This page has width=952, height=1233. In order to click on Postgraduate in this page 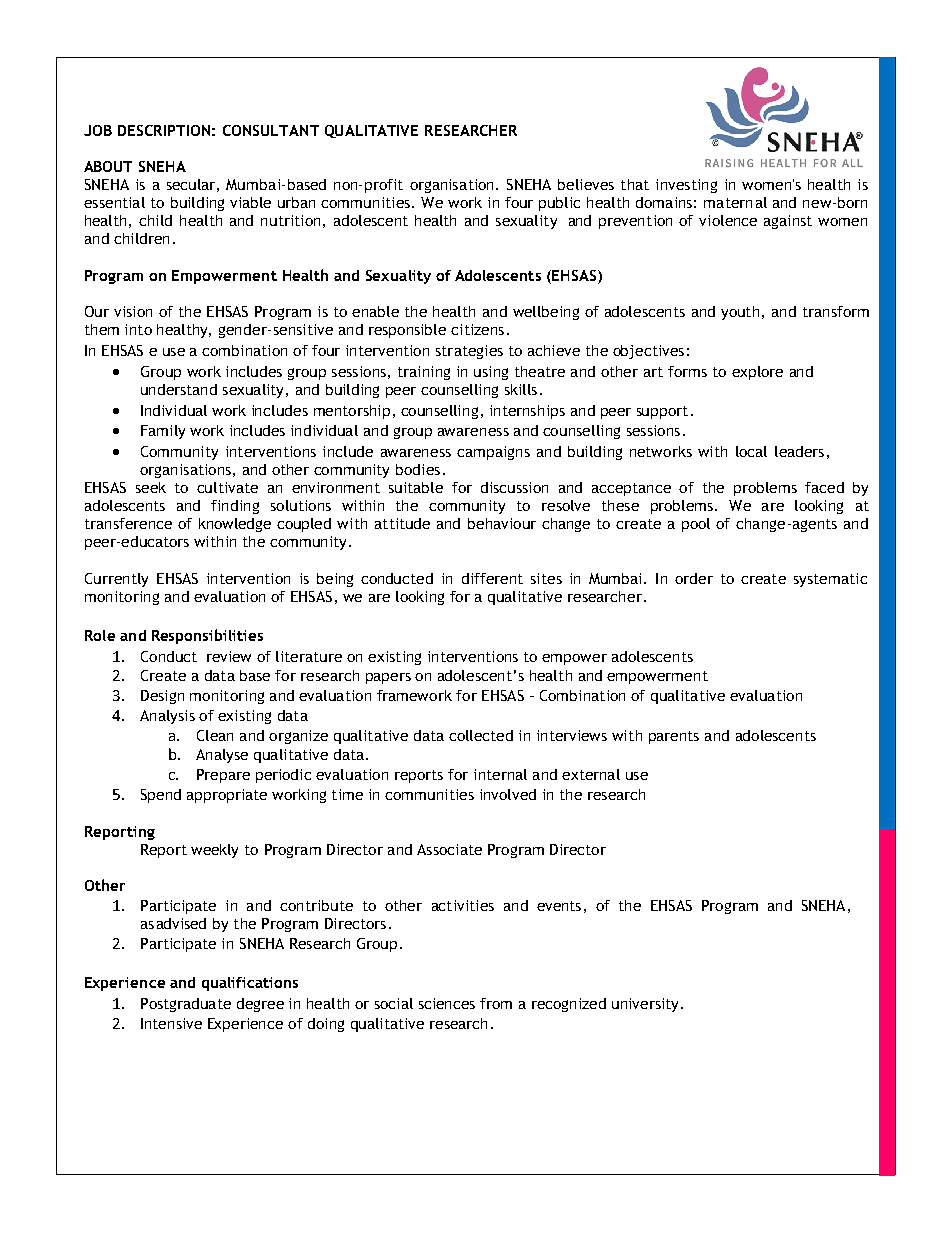, I will do `click(186, 1005)`.
